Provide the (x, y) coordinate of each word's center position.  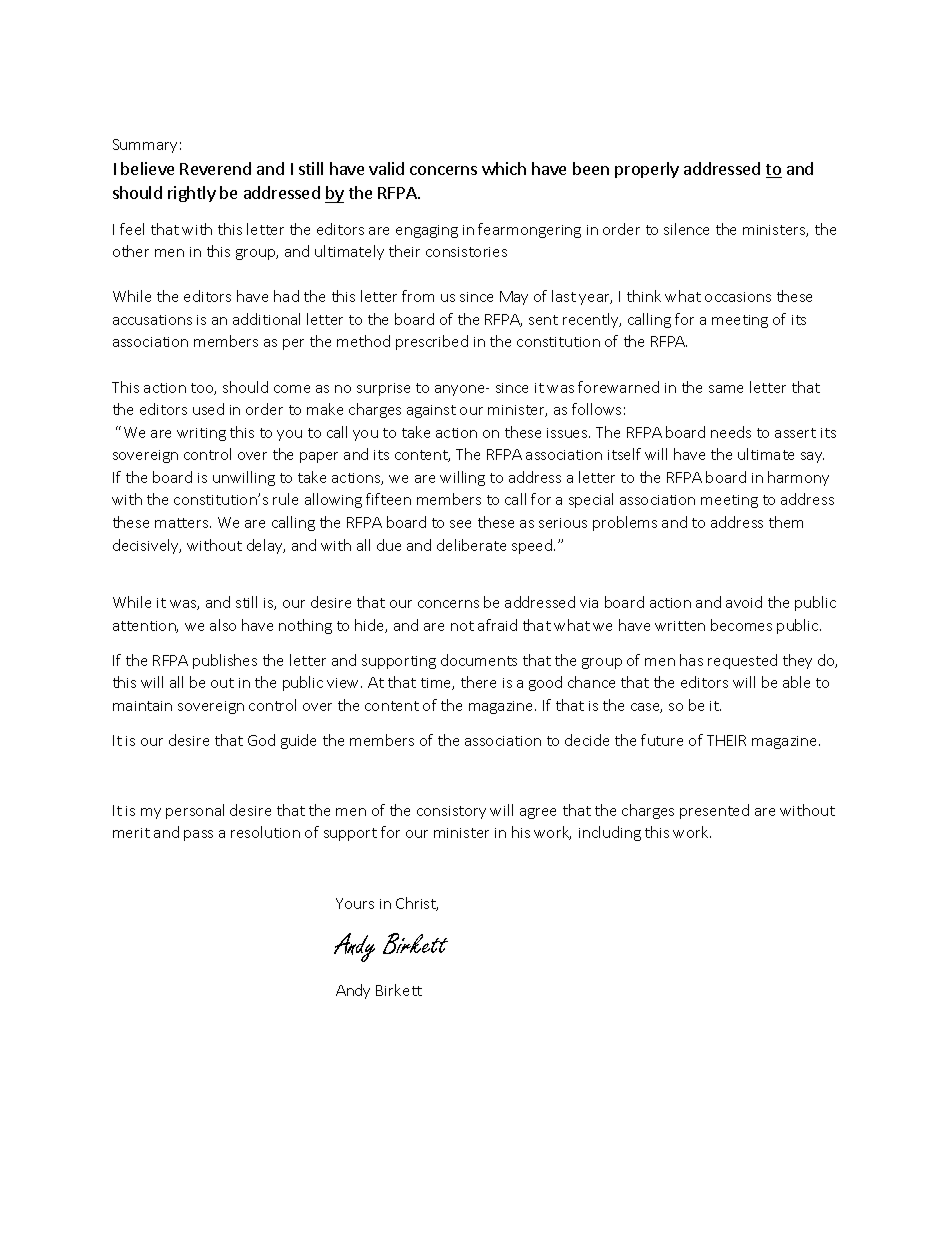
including (610, 833)
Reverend (215, 168)
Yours (355, 903)
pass (198, 835)
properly (647, 170)
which (504, 168)
